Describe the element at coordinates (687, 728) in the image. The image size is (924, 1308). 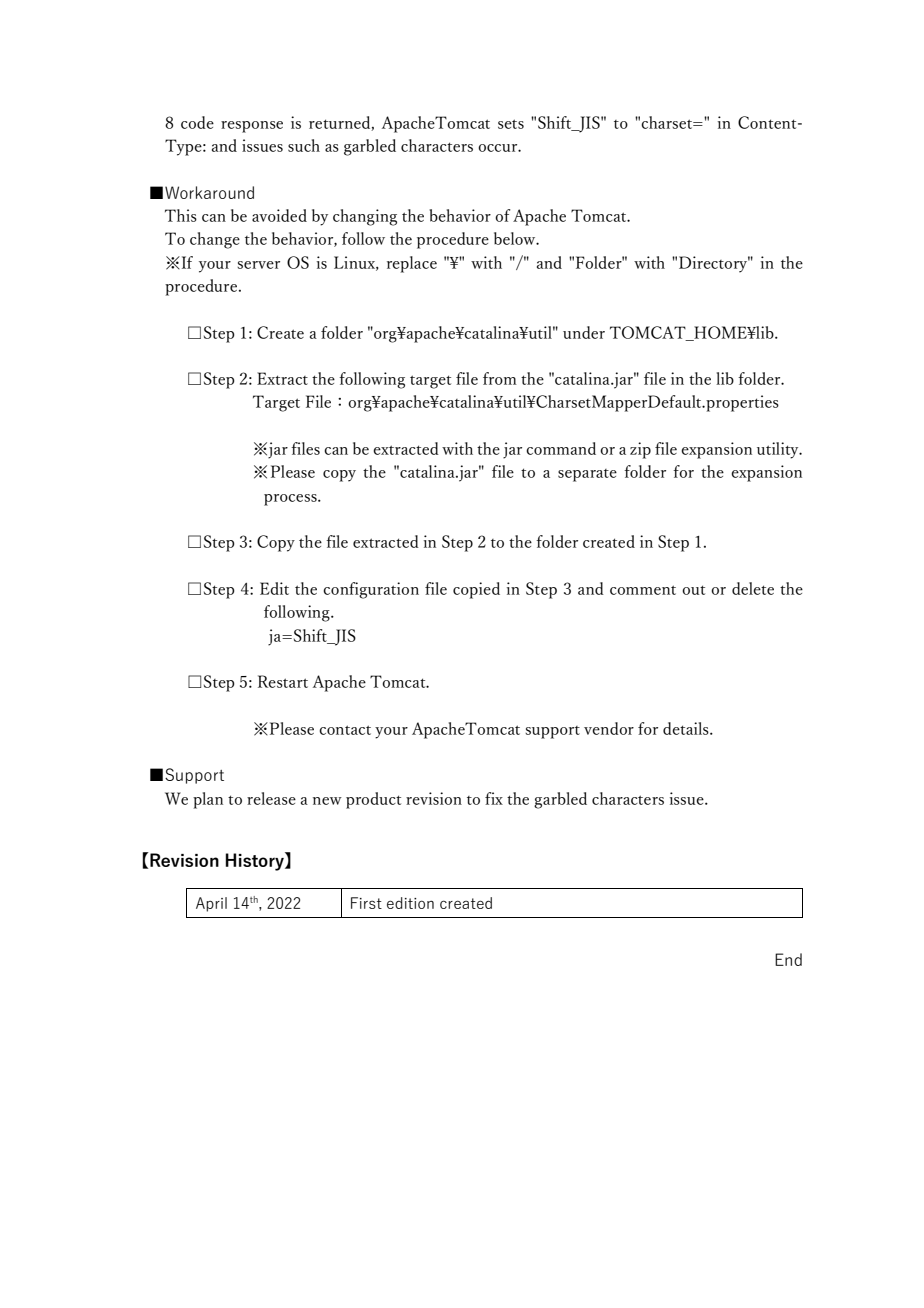
I see `details` at that location.
